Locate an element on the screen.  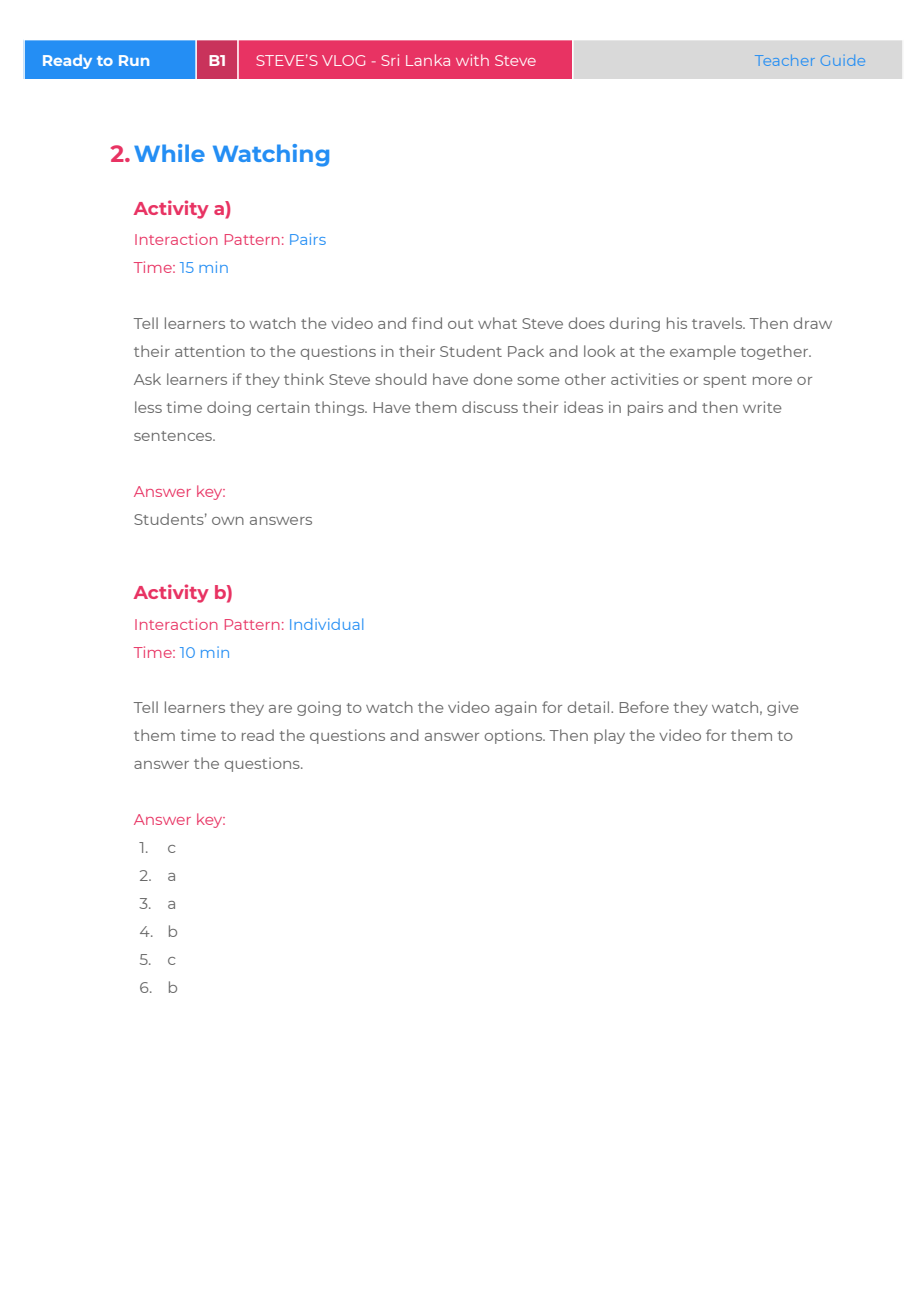
are is located at coordinates (280, 709).
